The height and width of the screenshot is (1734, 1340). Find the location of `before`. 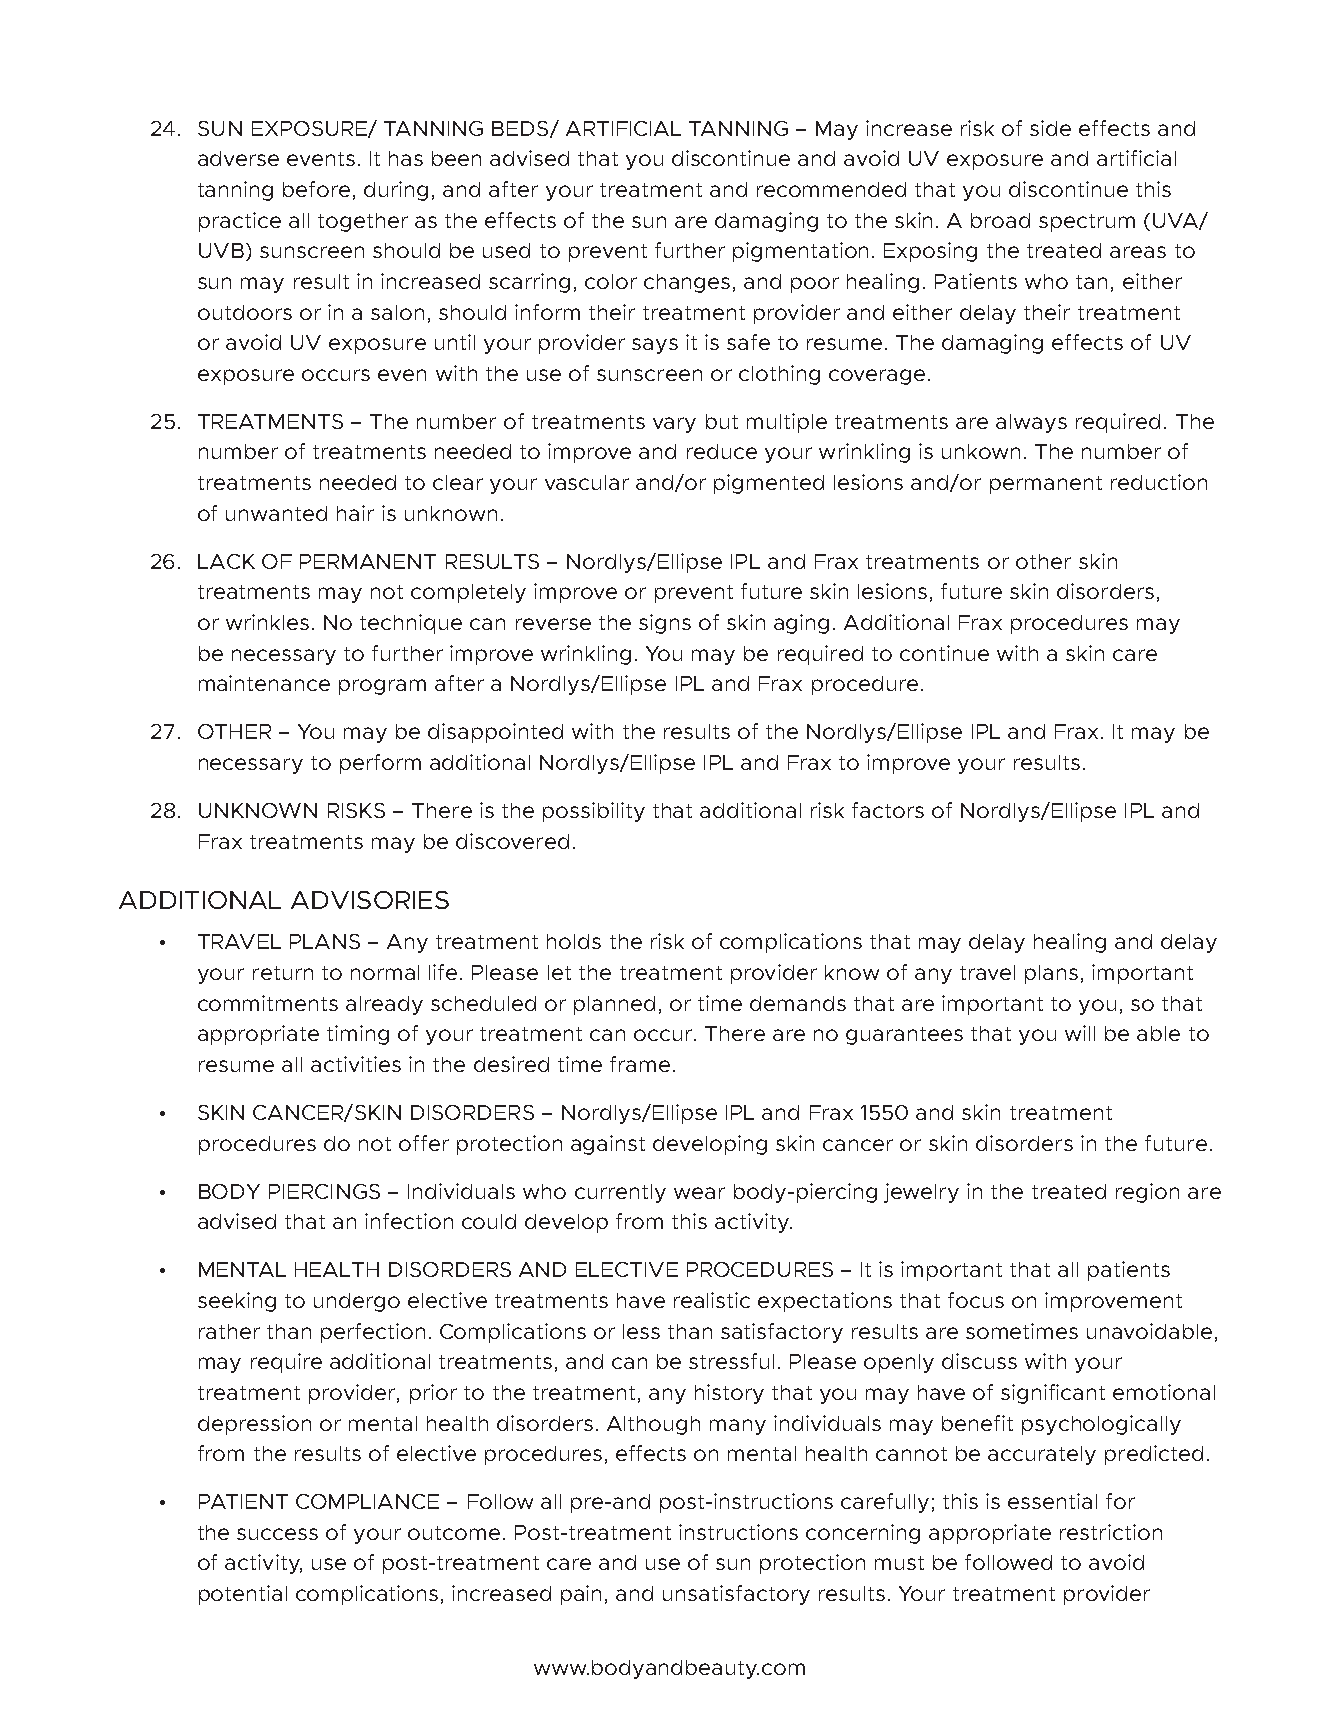

before is located at coordinates (316, 189).
